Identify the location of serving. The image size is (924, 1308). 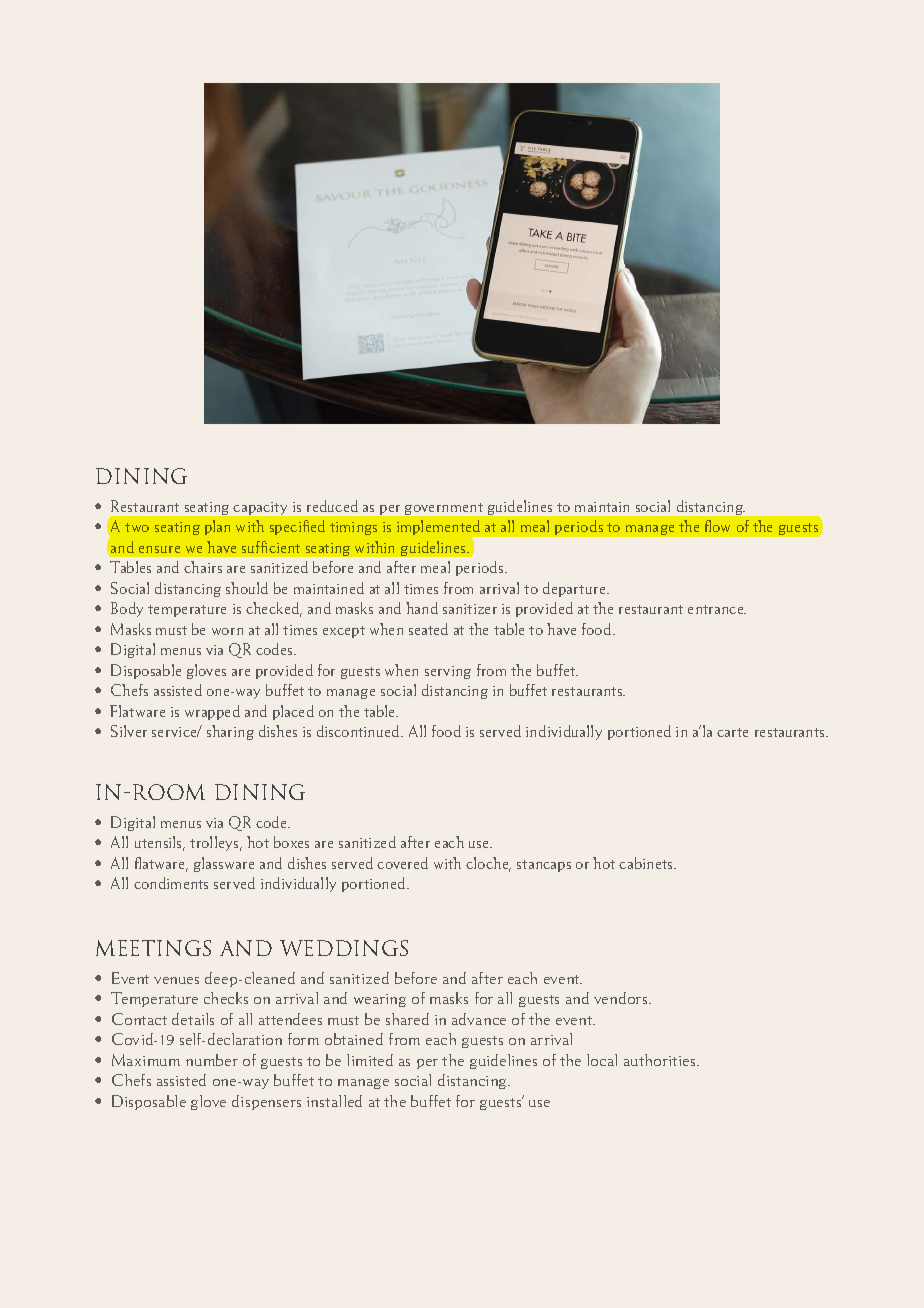
(448, 672).
